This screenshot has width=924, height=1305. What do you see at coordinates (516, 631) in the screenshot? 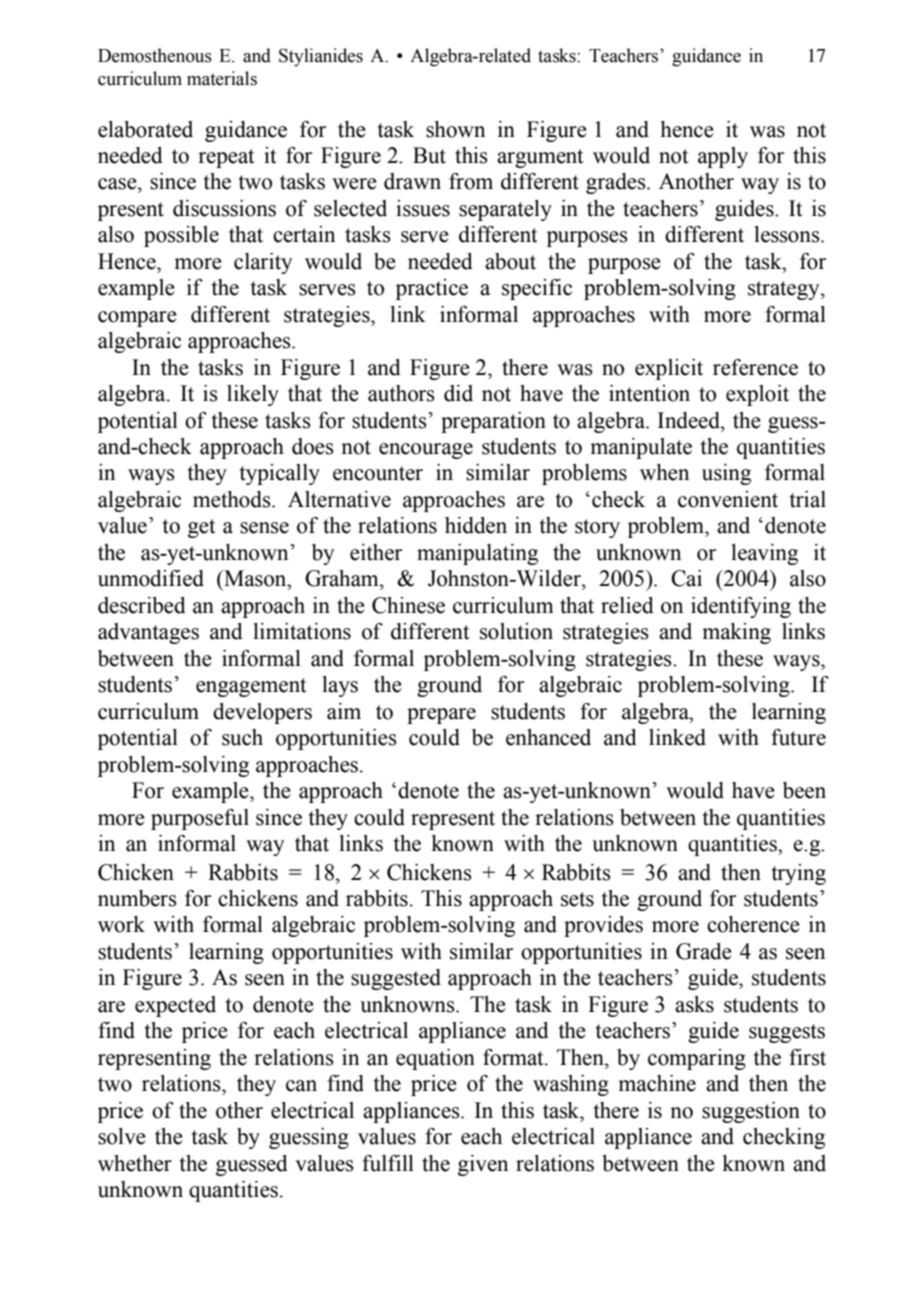
I see `solution` at bounding box center [516, 631].
